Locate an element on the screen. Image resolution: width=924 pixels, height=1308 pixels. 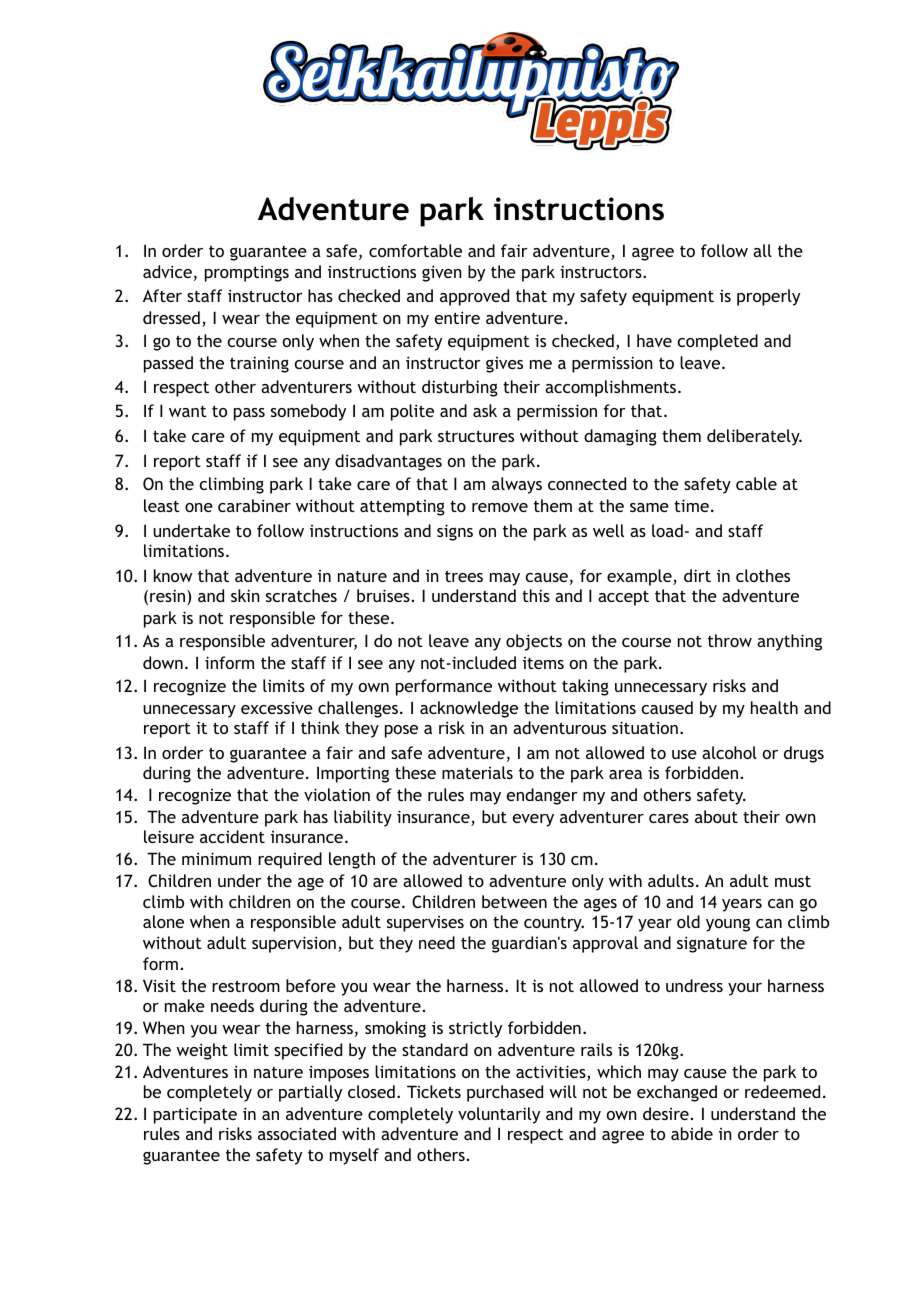
properly is located at coordinates (768, 297).
